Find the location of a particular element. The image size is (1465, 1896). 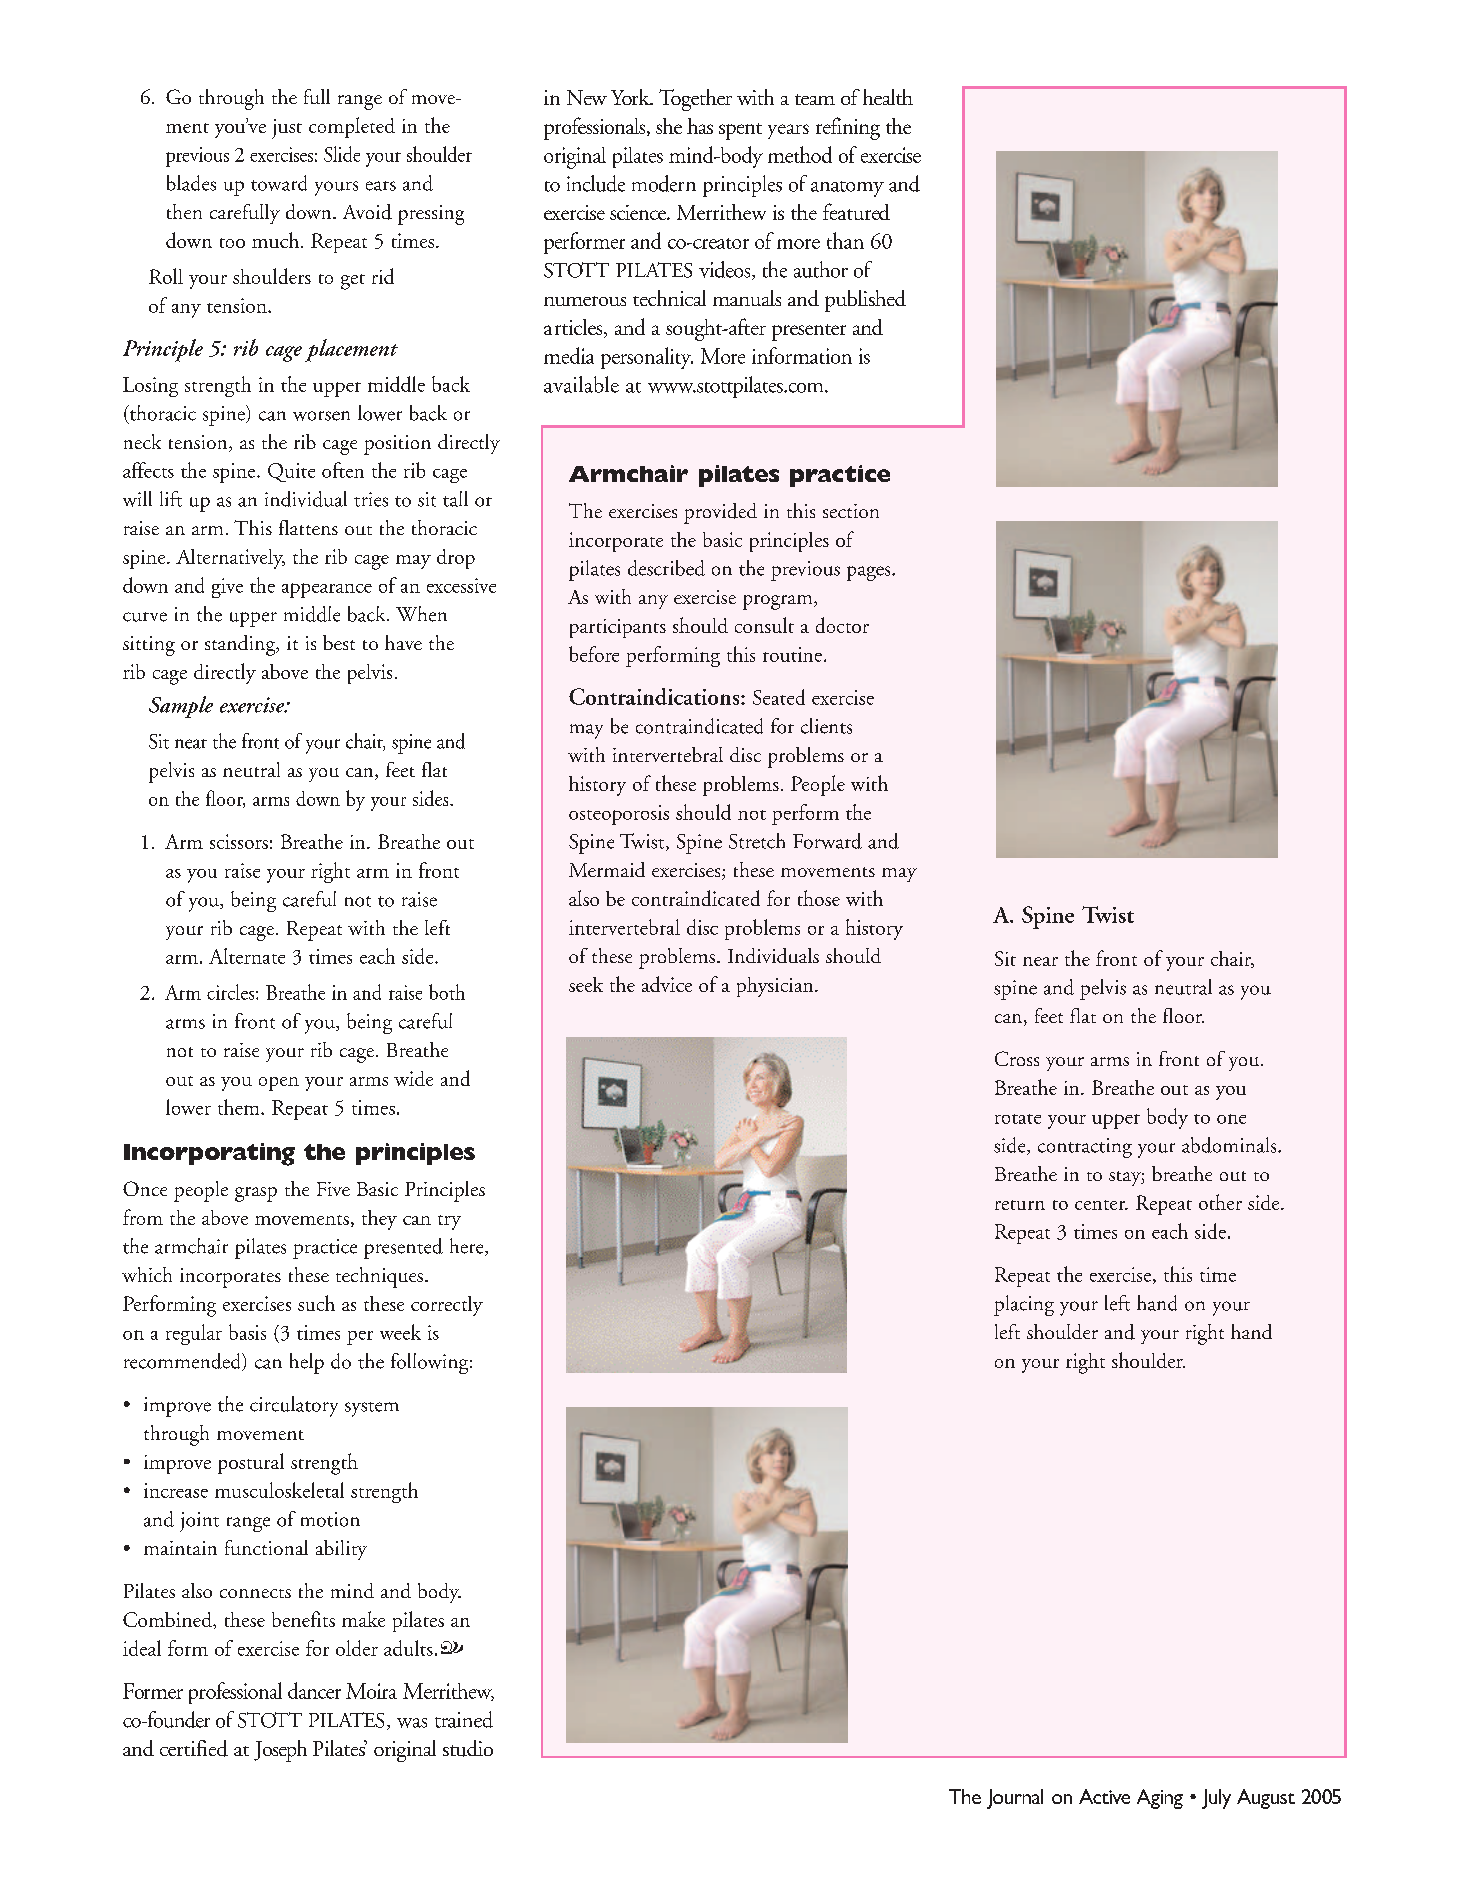

Alternate is located at coordinates (247, 956).
